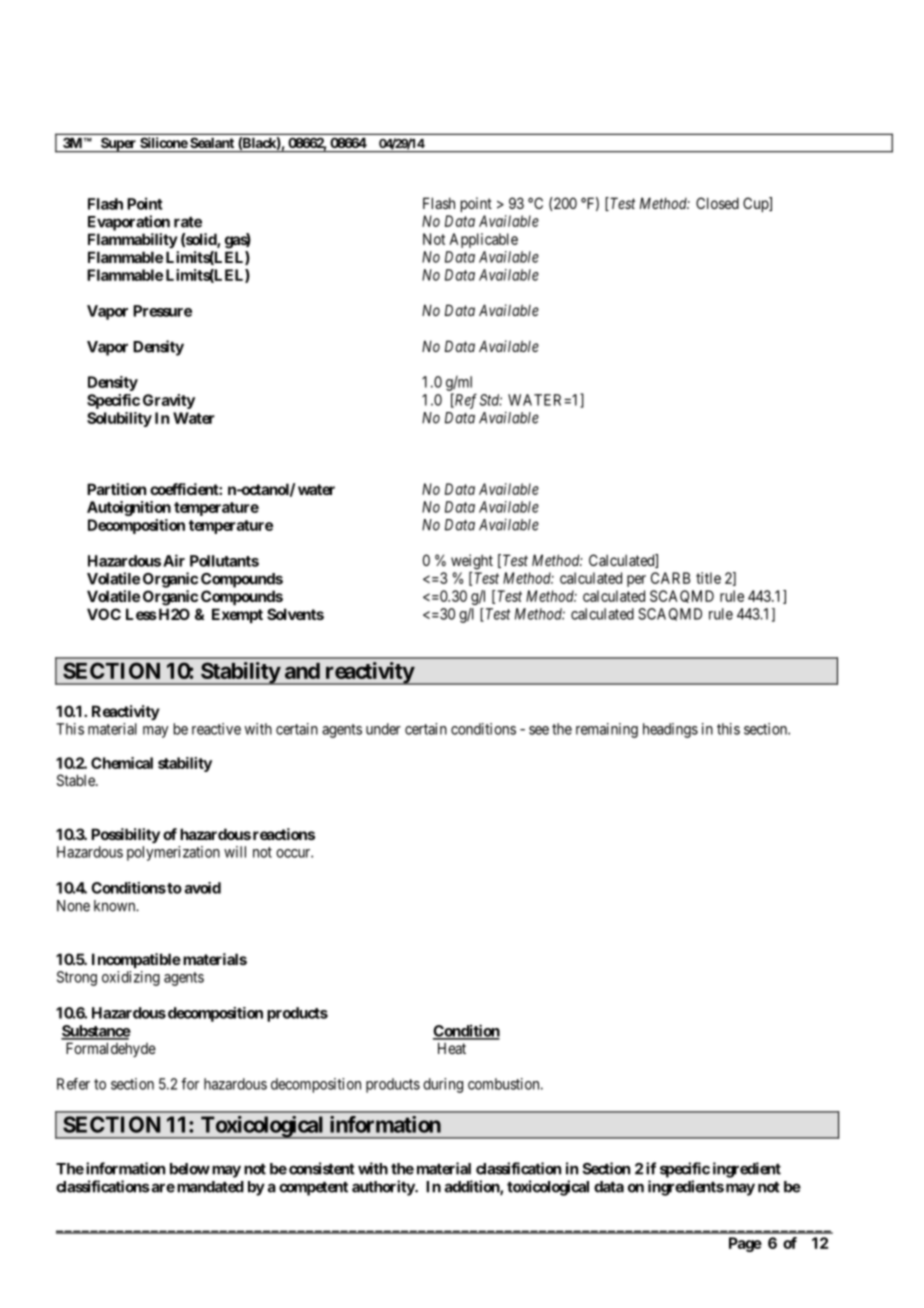 The image size is (924, 1308). Describe the element at coordinates (383, 729) in the document. I see `under` at that location.
